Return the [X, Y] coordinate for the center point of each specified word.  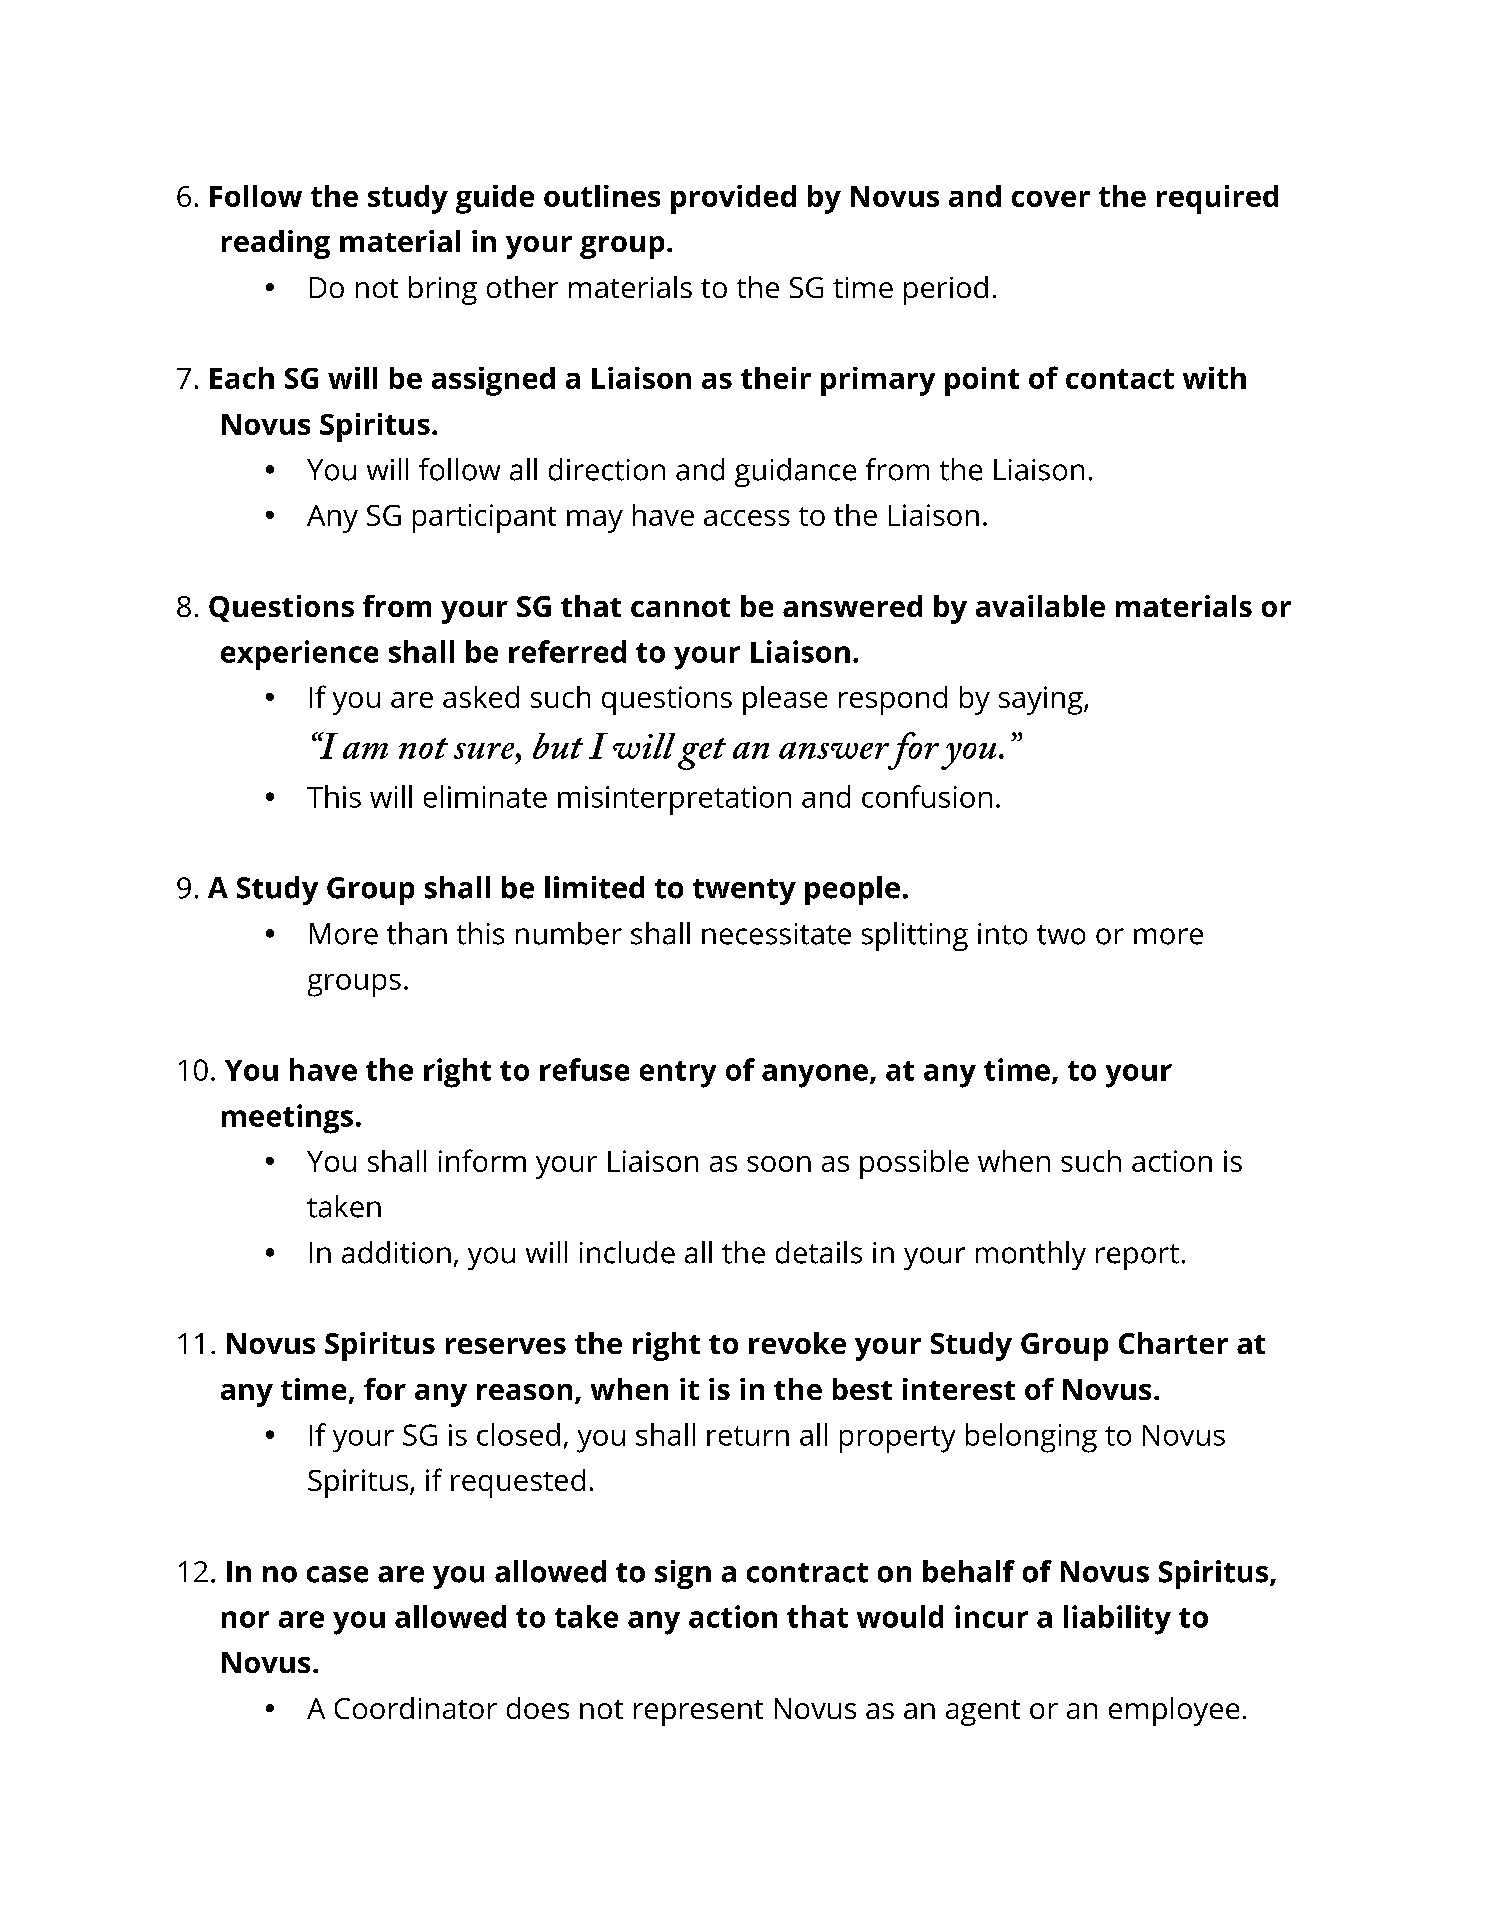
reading [276, 244]
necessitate [776, 934]
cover [1051, 199]
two [1061, 935]
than [417, 933]
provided [733, 199]
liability [1117, 1620]
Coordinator [416, 1708]
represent [698, 1713]
